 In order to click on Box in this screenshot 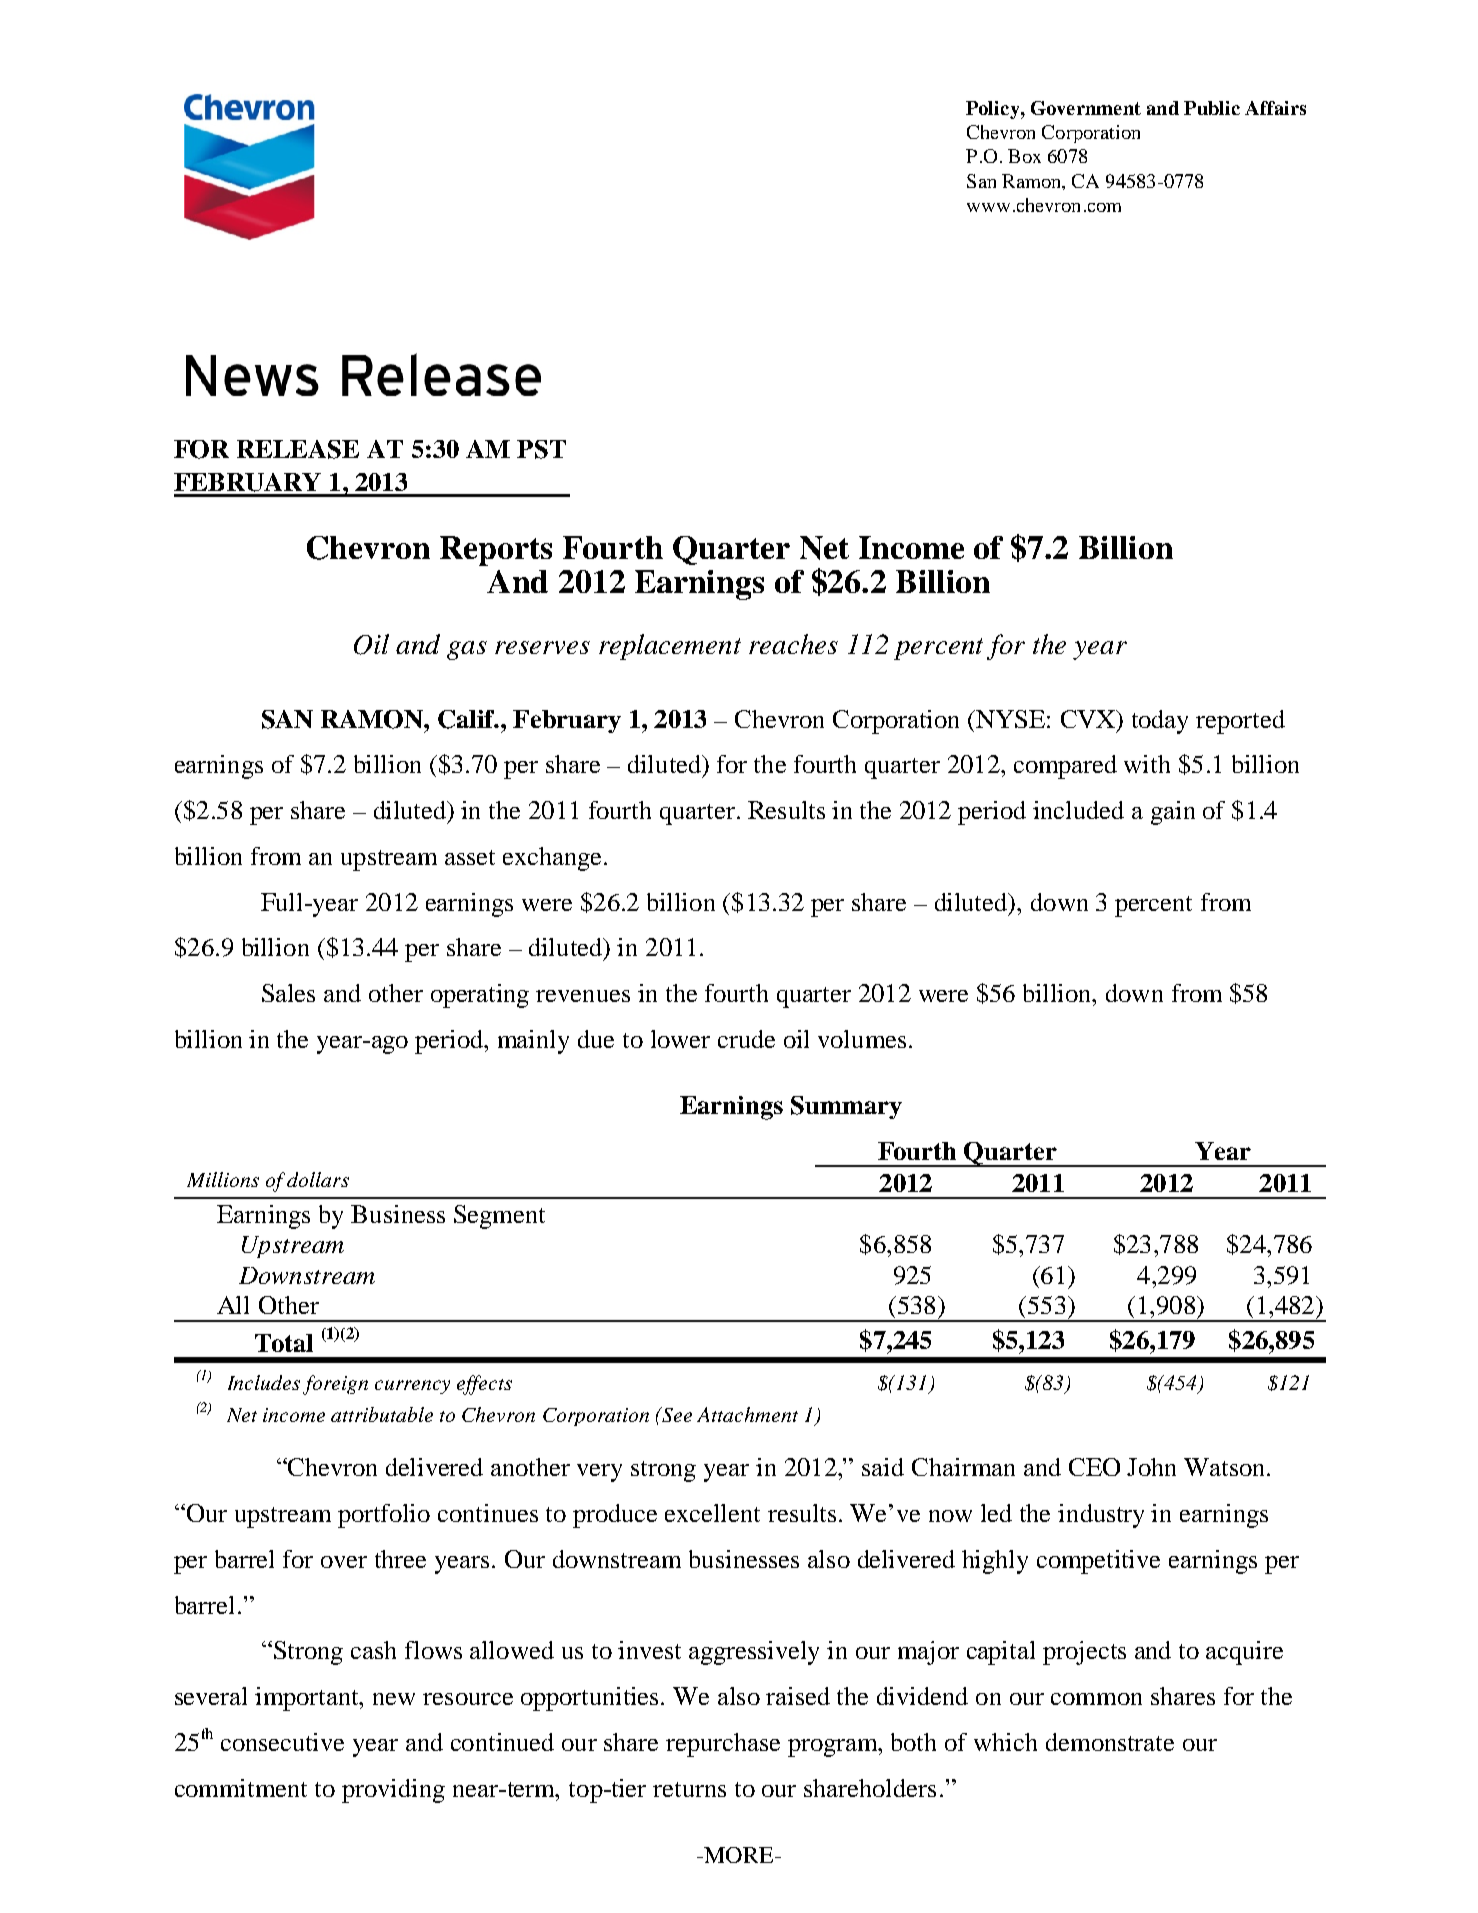, I will do `click(1024, 156)`.
